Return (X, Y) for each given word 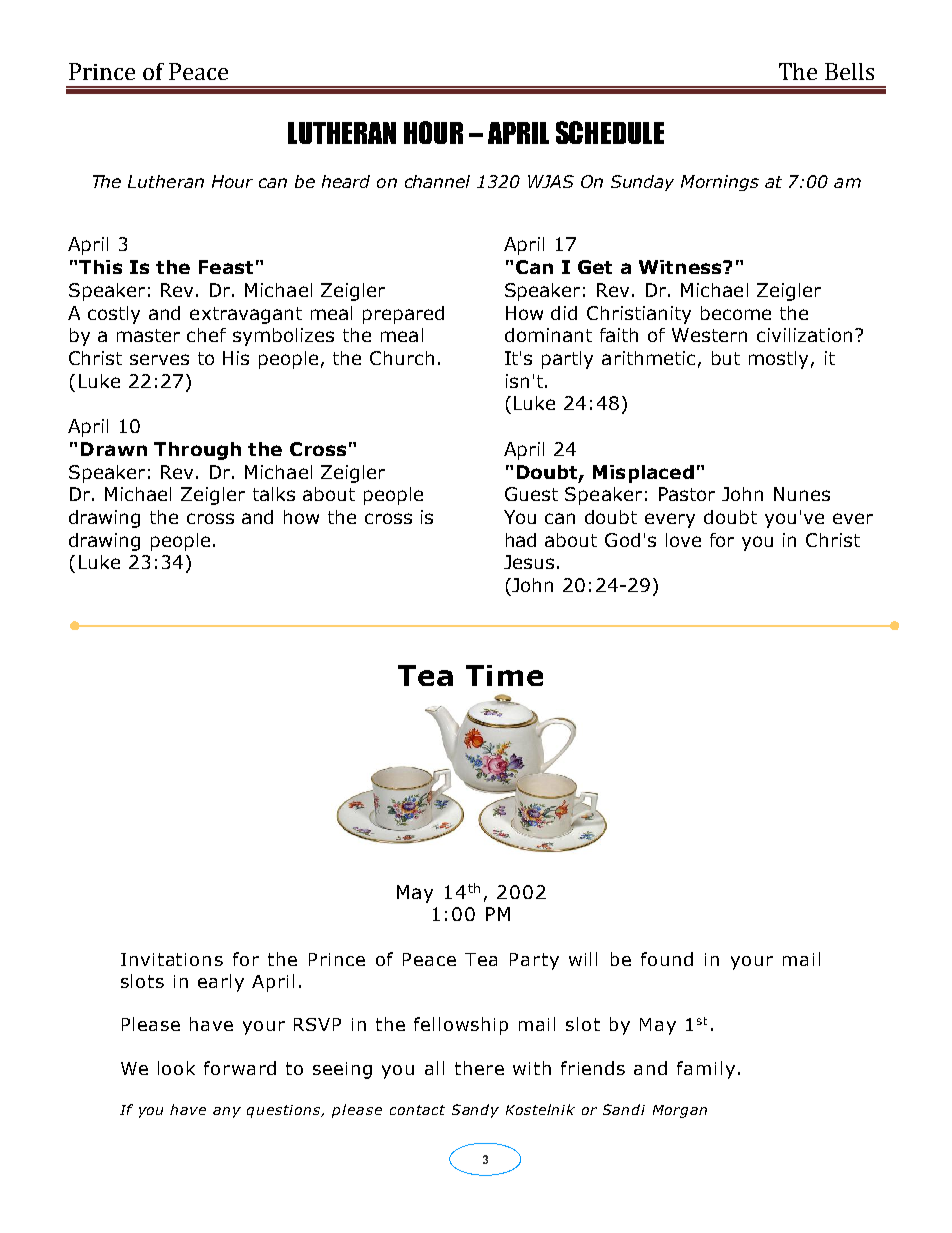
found (667, 959)
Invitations (172, 959)
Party (534, 961)
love (683, 540)
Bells (849, 71)
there (479, 1068)
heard (346, 181)
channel (437, 181)
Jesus (529, 562)
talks (274, 494)
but (726, 358)
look (176, 1068)
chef (206, 335)
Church (402, 358)
